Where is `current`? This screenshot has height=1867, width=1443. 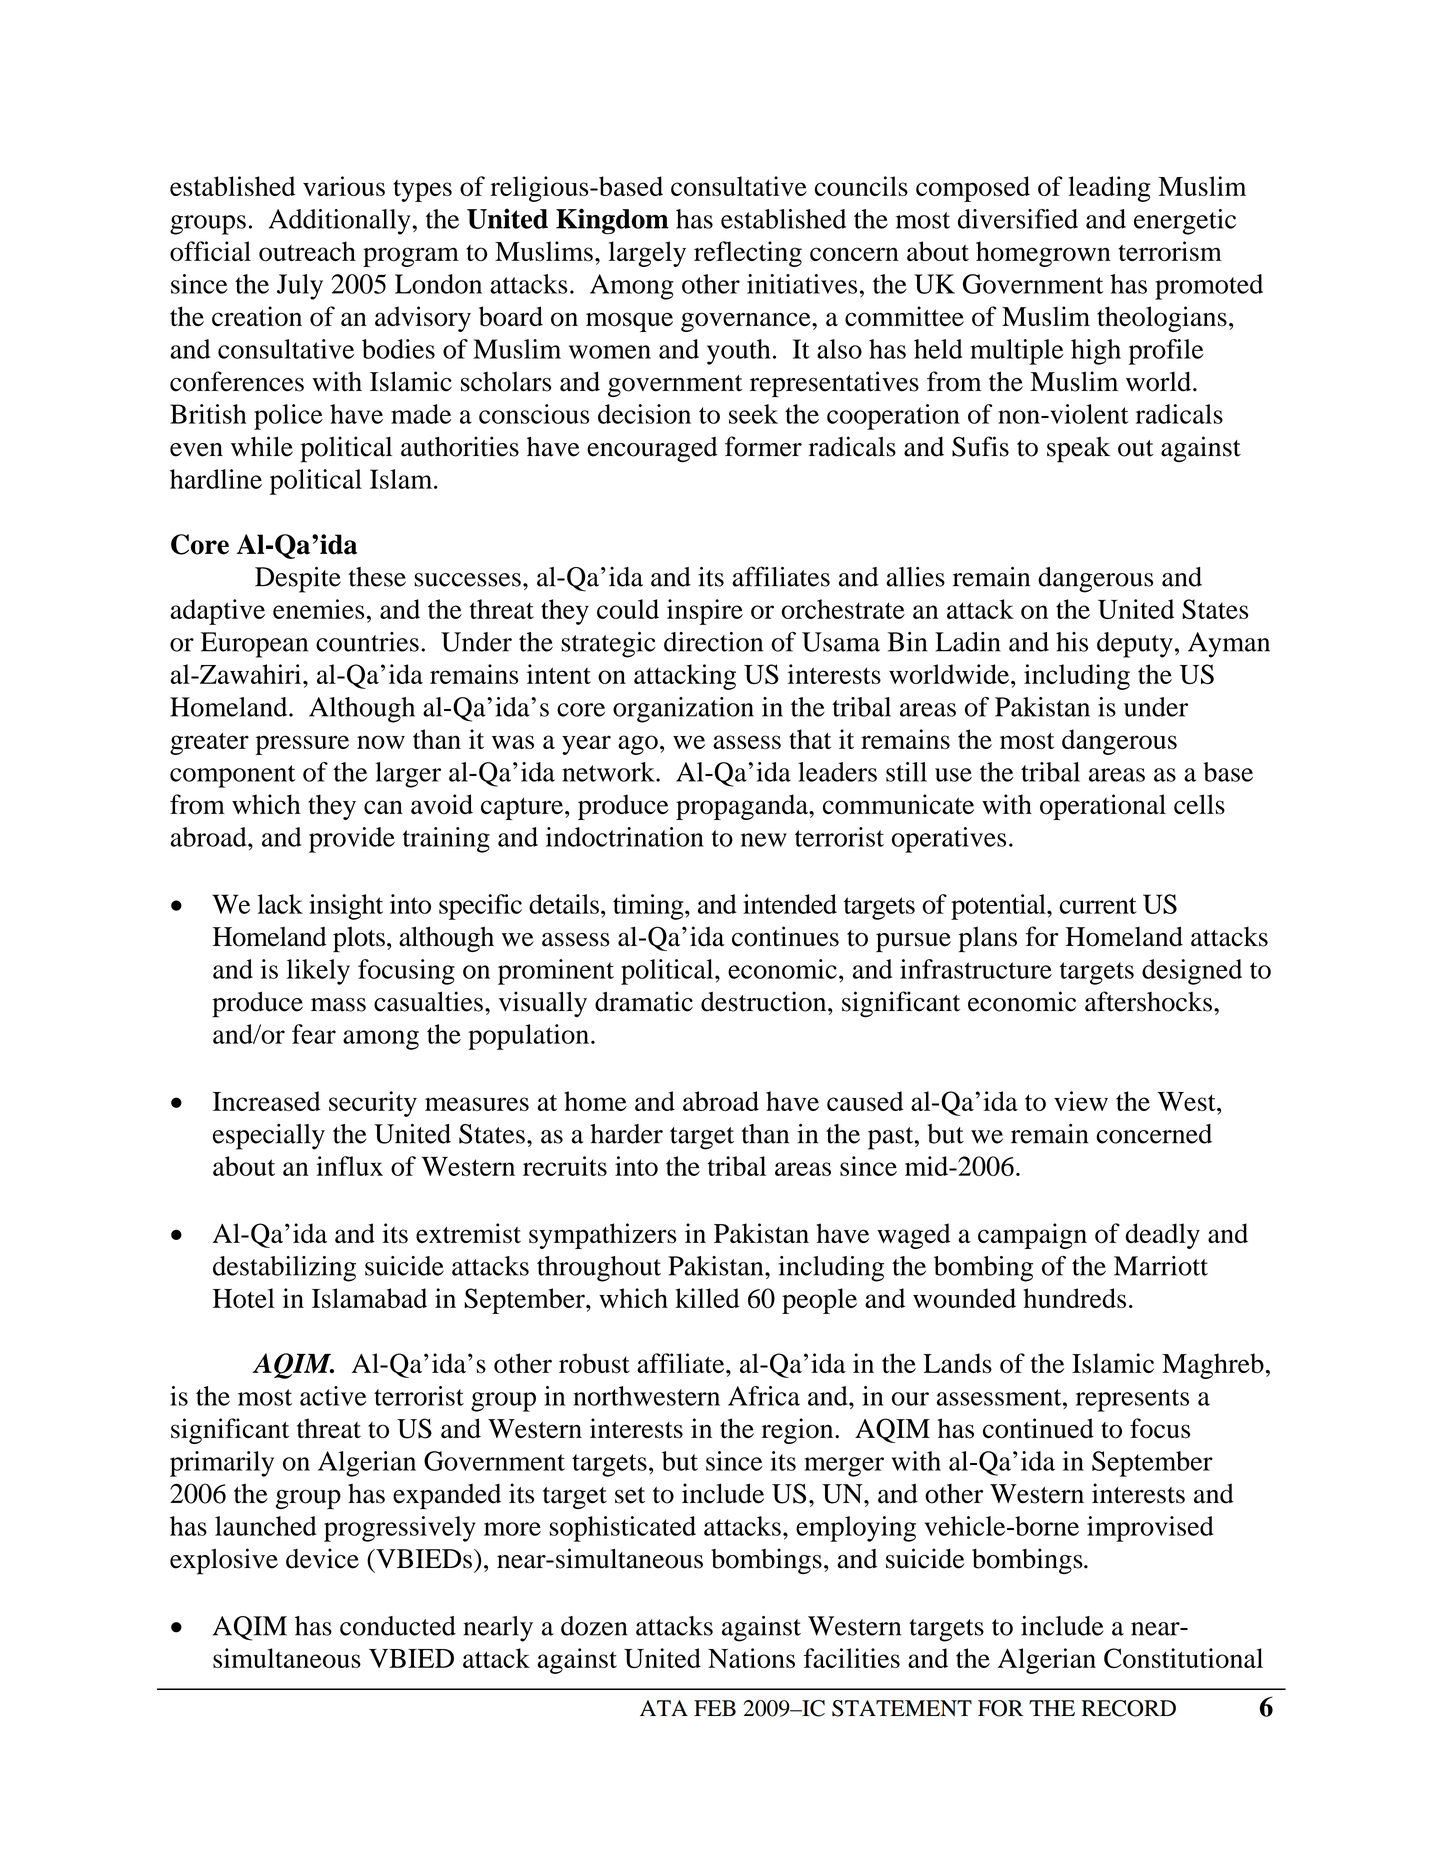
current is located at coordinates (1098, 905).
